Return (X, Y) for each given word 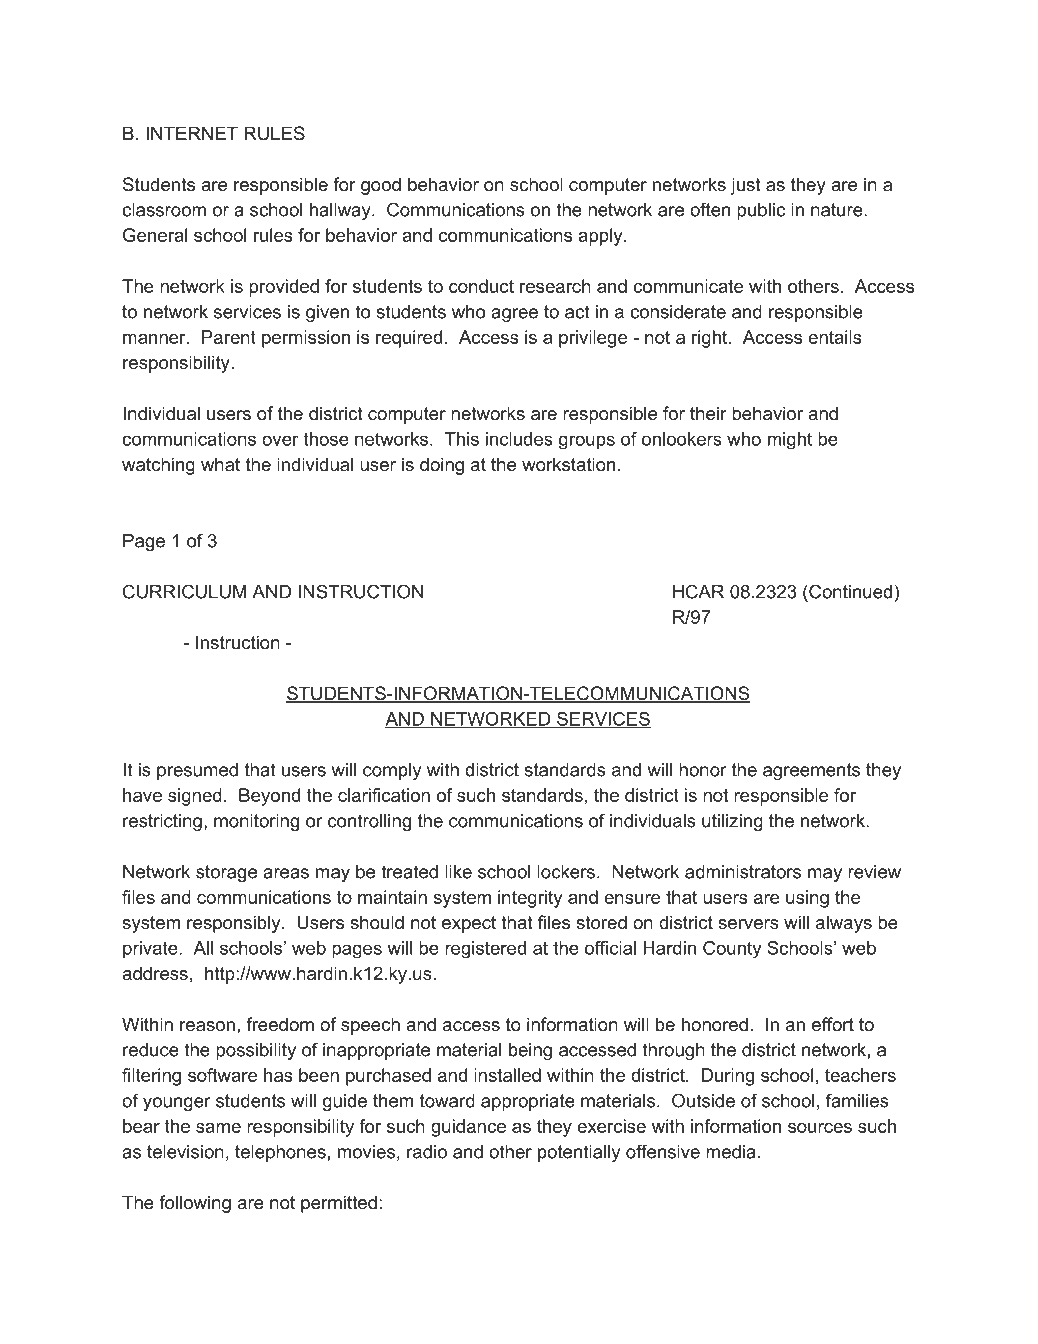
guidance (468, 1128)
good (381, 186)
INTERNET (192, 133)
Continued (849, 591)
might (790, 441)
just (745, 186)
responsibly (235, 924)
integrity (530, 899)
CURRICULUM (184, 591)
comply (392, 771)
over (280, 440)
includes (519, 439)
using (807, 899)
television (185, 1152)
